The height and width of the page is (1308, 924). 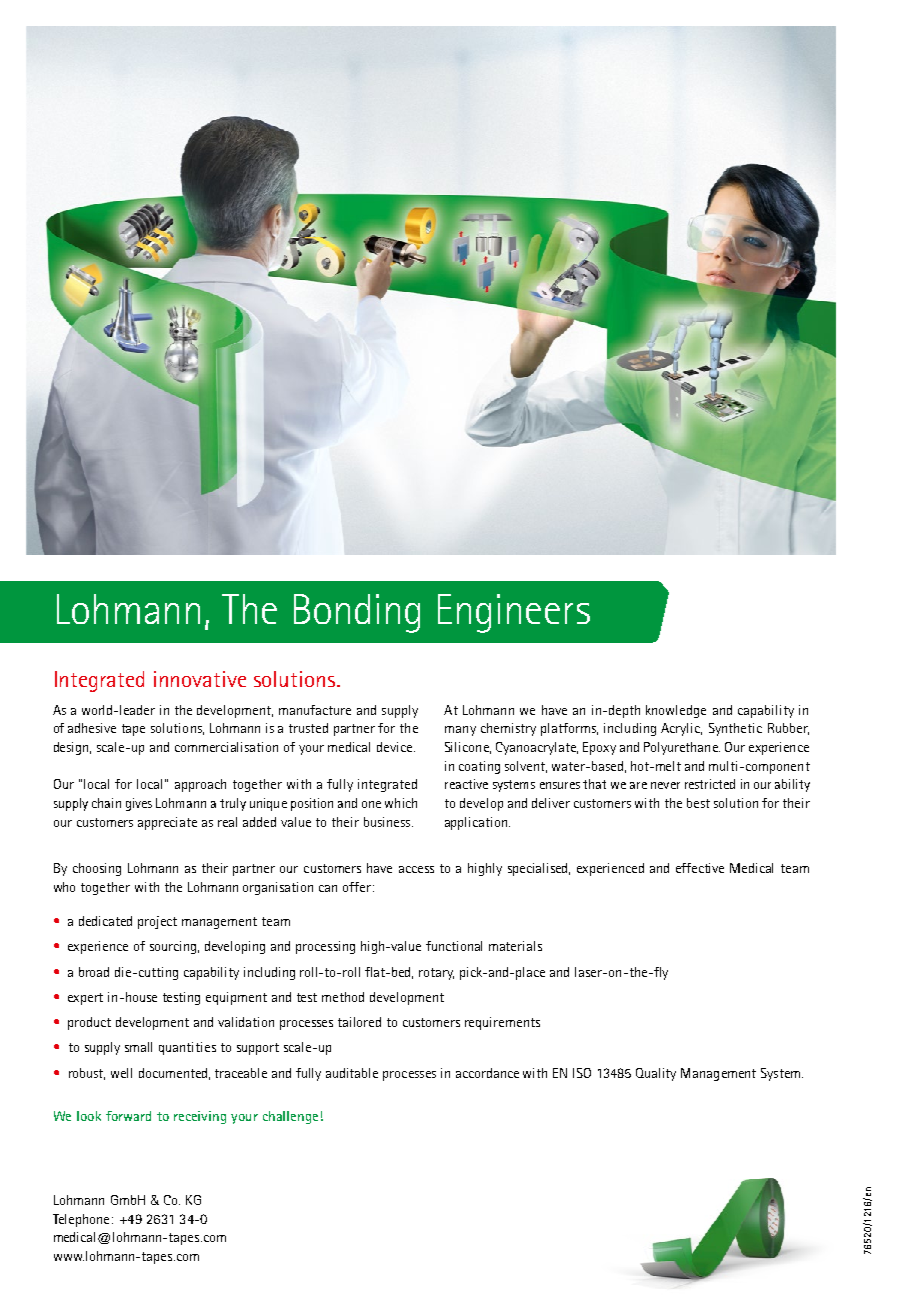 I want to click on Bonding, so click(x=357, y=613).
